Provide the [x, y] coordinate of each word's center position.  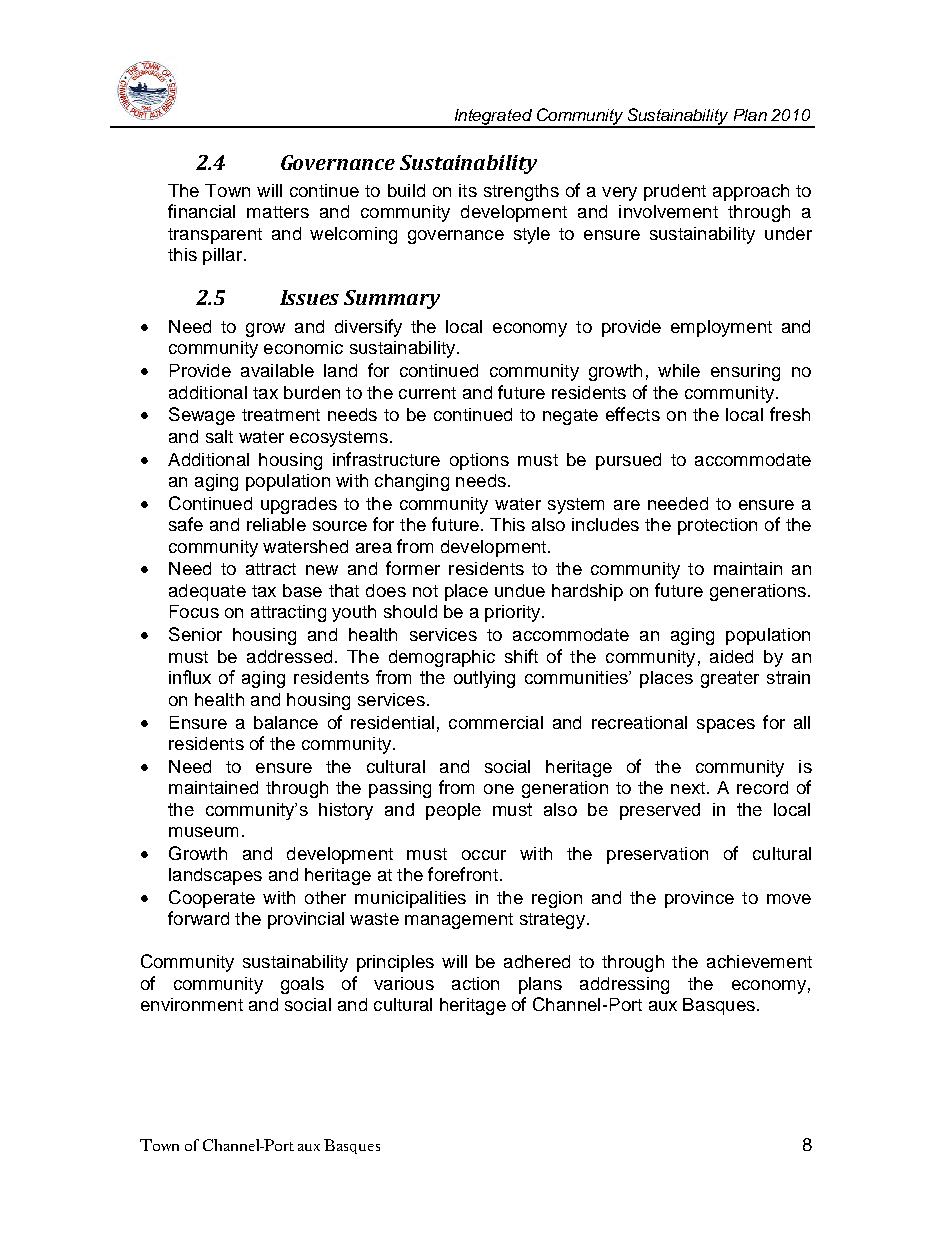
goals [302, 985]
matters [278, 212]
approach [751, 192]
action [475, 983]
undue [520, 590]
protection [717, 526]
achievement [759, 961]
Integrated [493, 118]
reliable [276, 524]
